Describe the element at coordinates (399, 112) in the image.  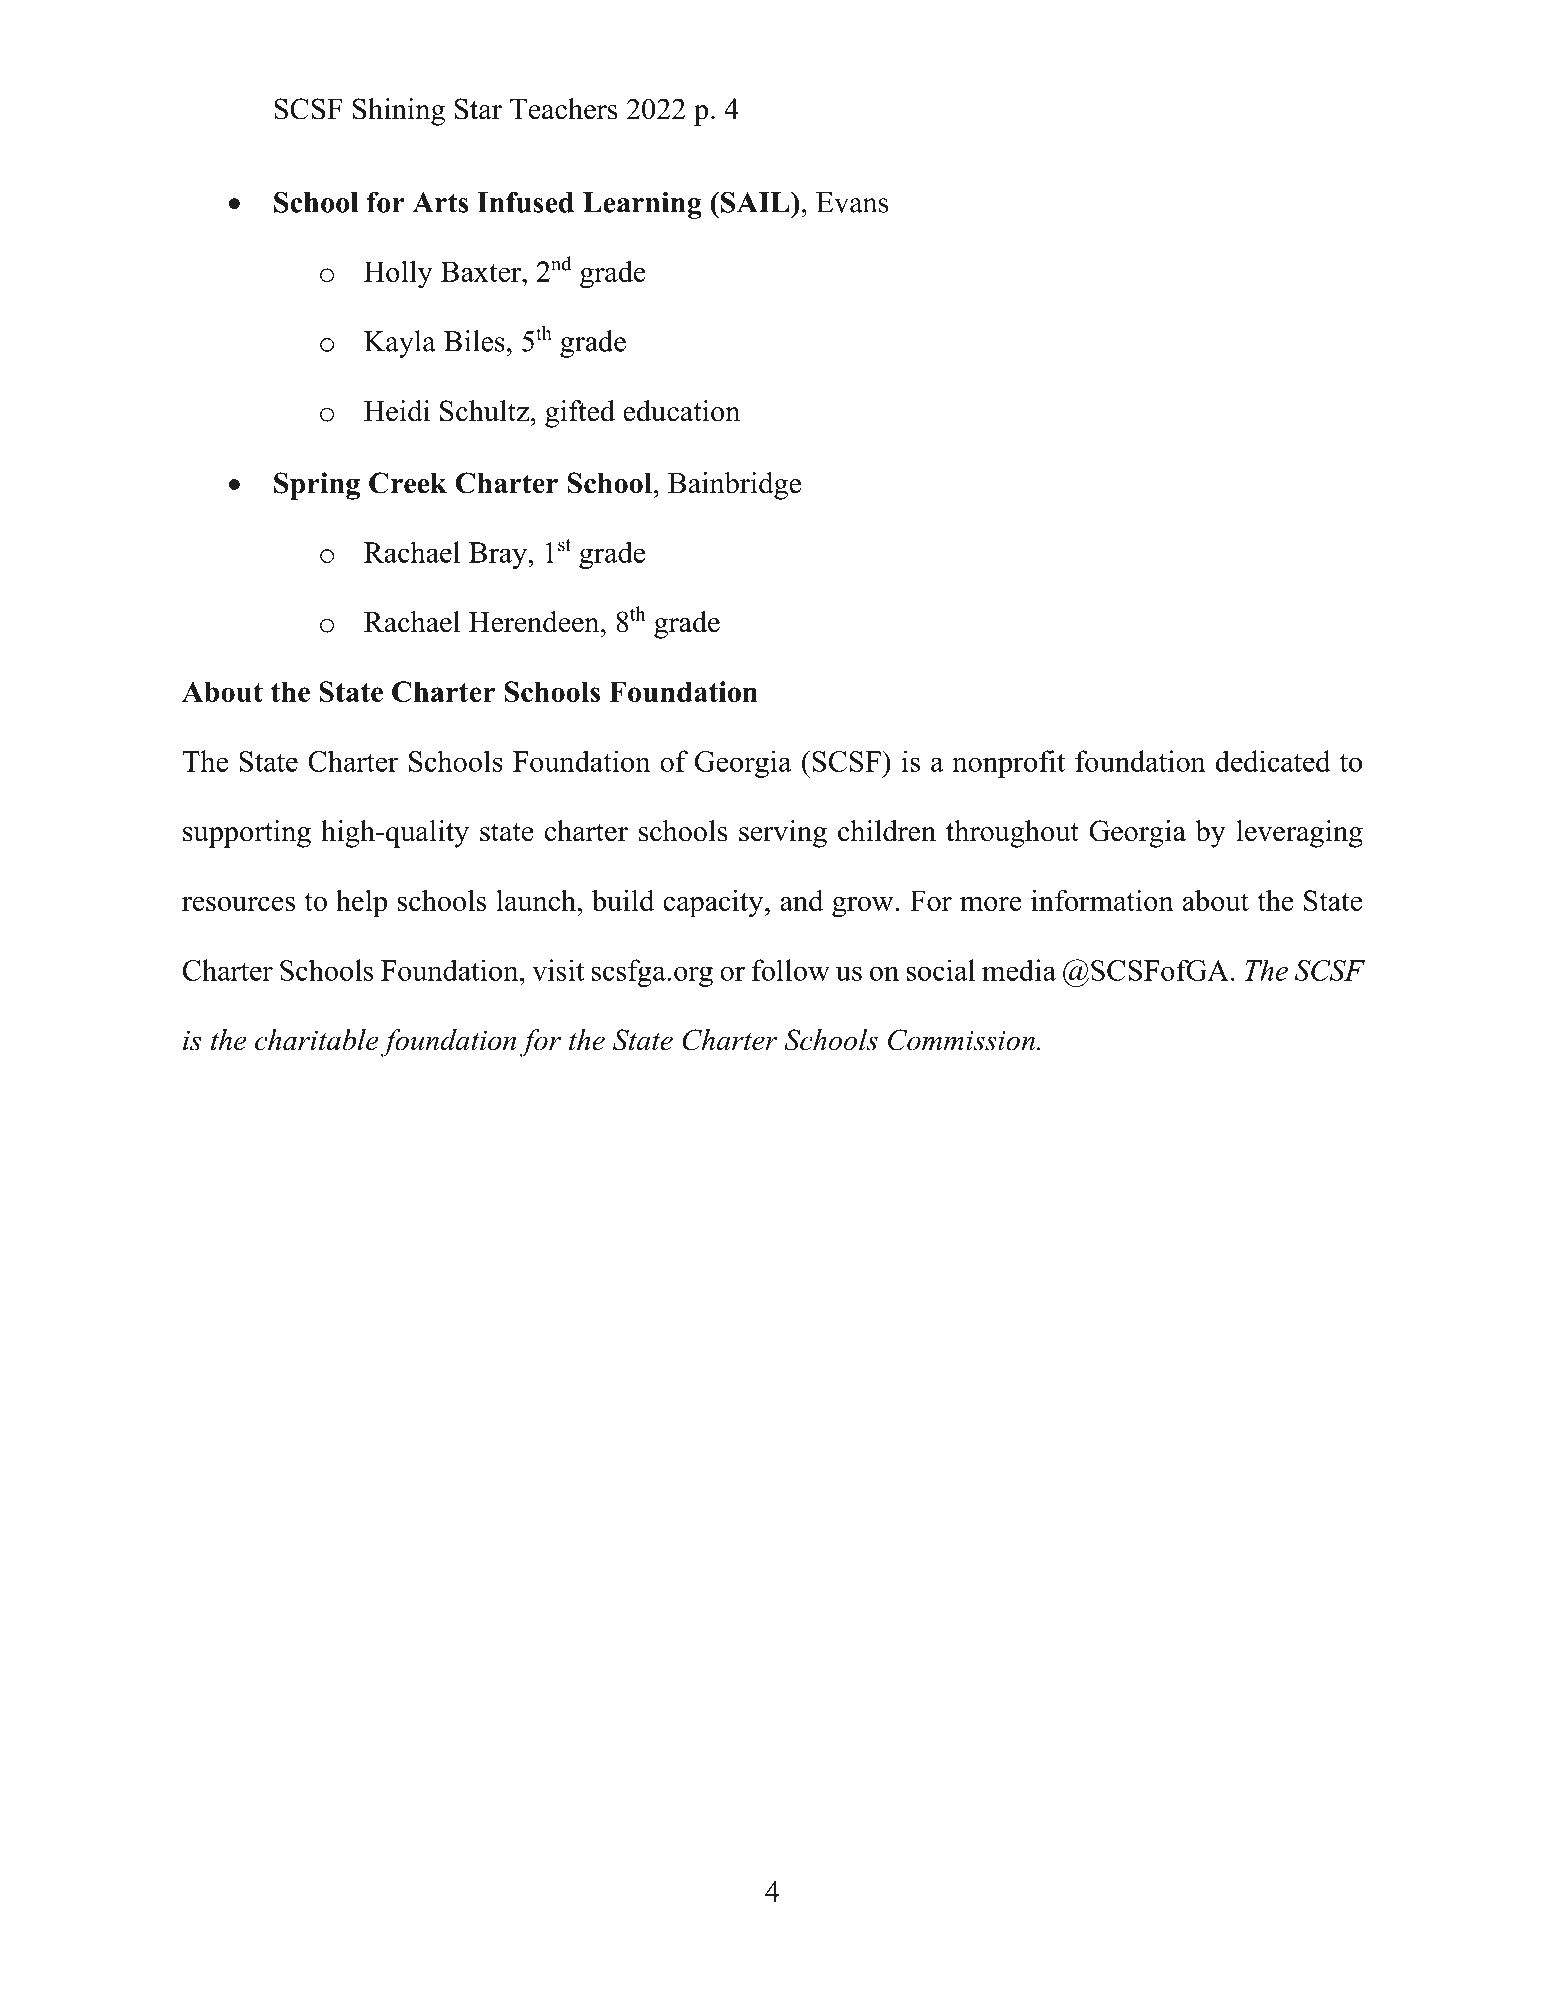
I see `Shining` at that location.
